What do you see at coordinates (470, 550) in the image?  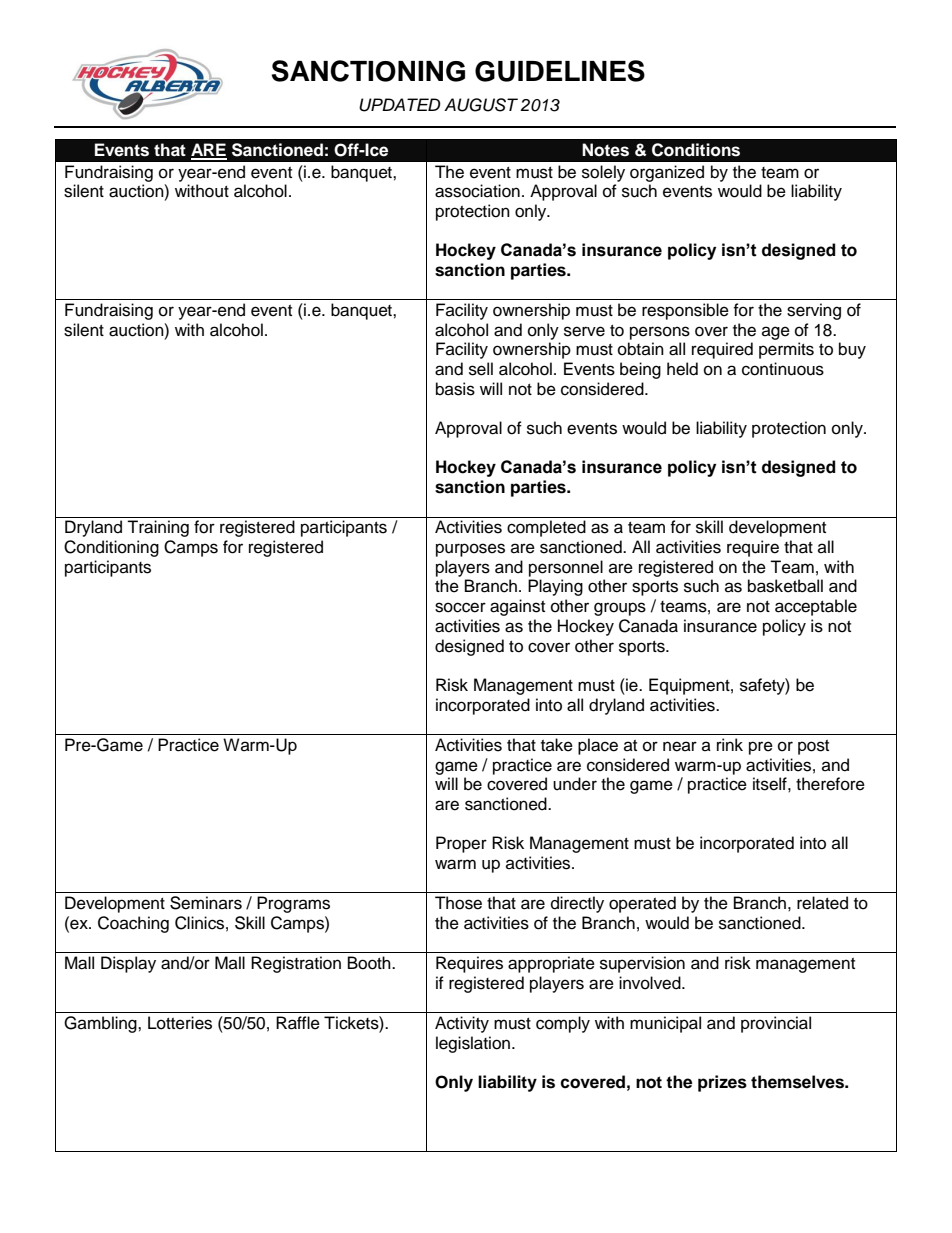 I see `purposes` at bounding box center [470, 550].
